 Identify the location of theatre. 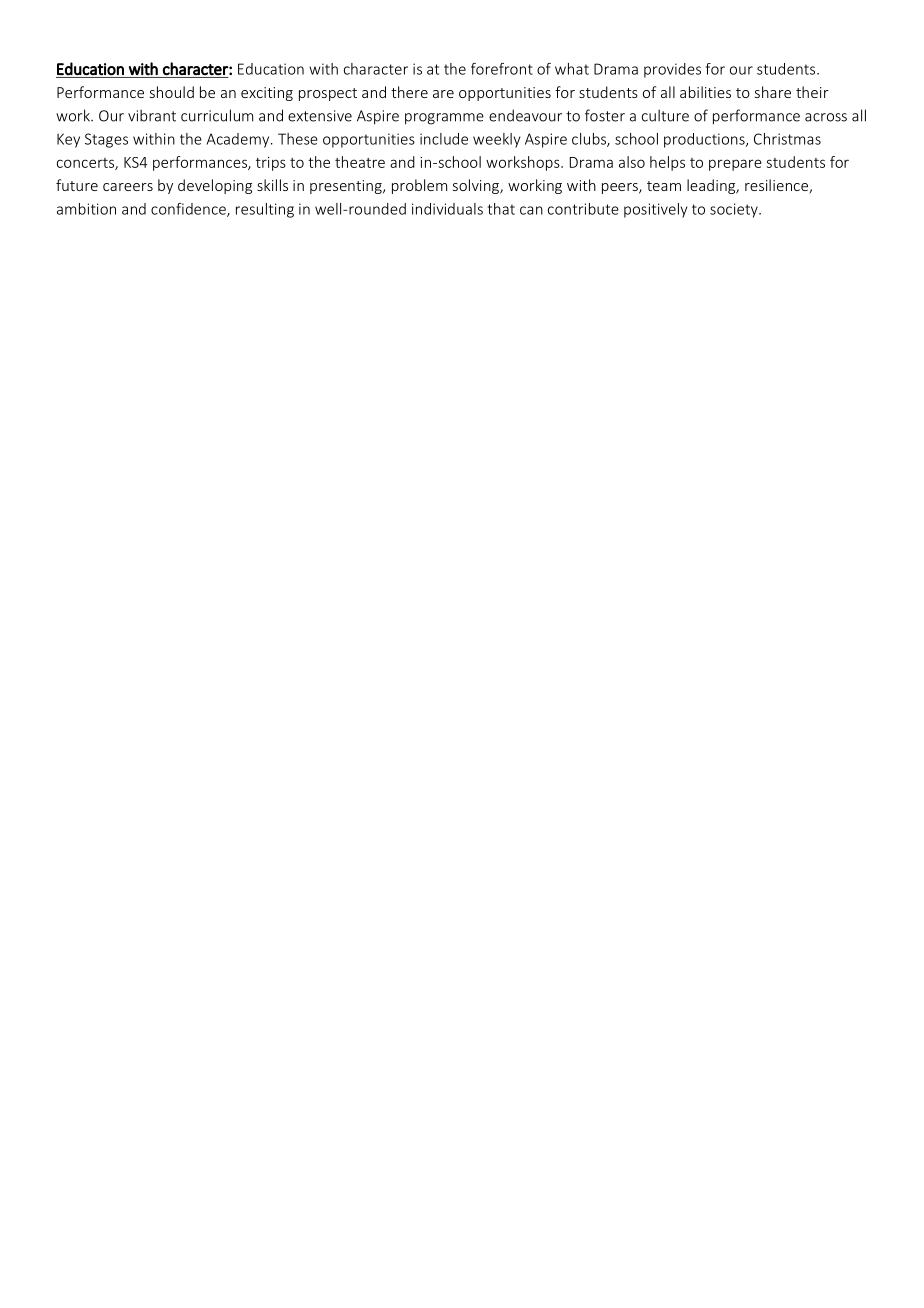
(360, 162).
